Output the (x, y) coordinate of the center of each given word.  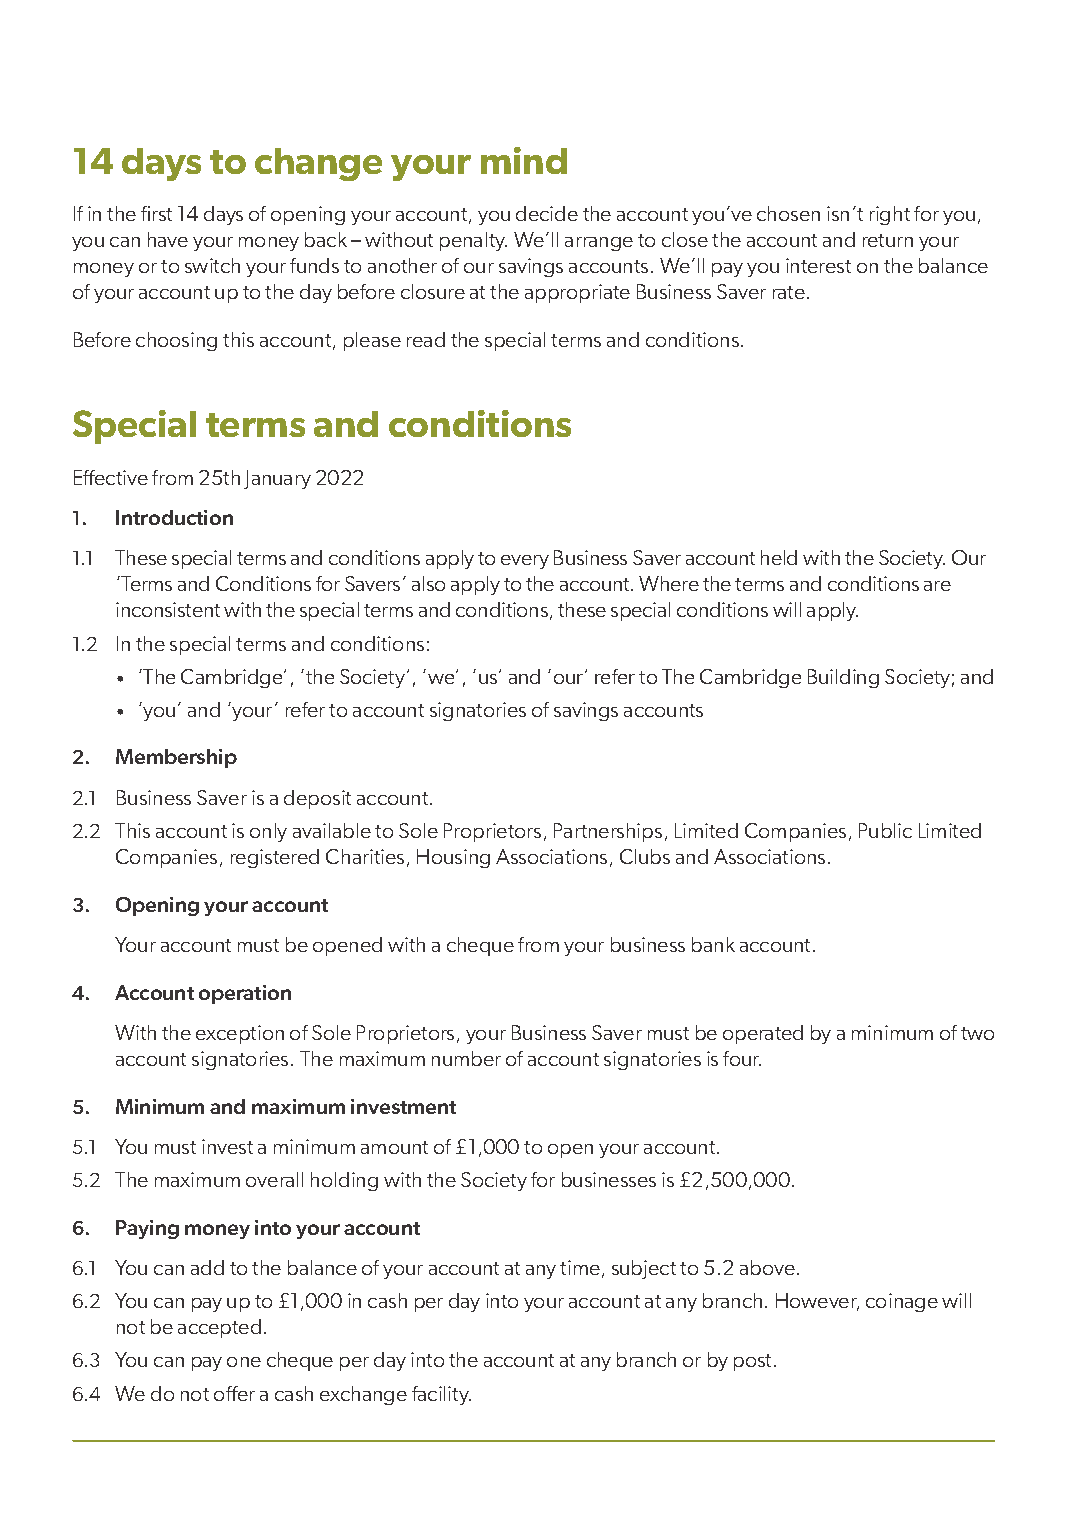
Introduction (174, 517)
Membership (176, 758)
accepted (219, 1328)
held (779, 557)
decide (547, 213)
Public (885, 830)
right (890, 215)
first (156, 213)
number (466, 1058)
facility (441, 1395)
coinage (902, 1302)
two (977, 1033)
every (525, 562)
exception (240, 1034)
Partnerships (608, 832)
